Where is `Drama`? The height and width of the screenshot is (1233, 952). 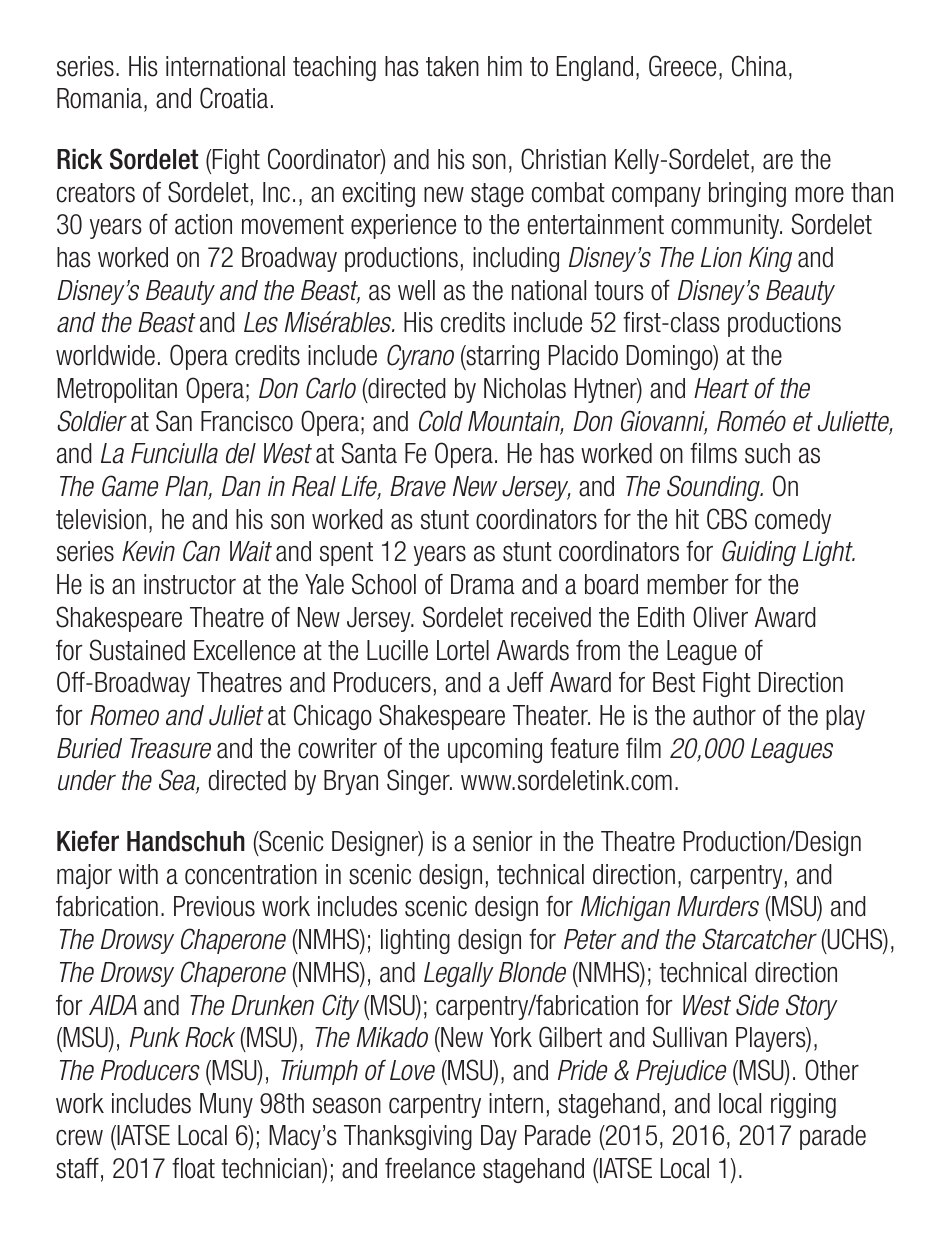 Drama is located at coordinates (482, 584).
